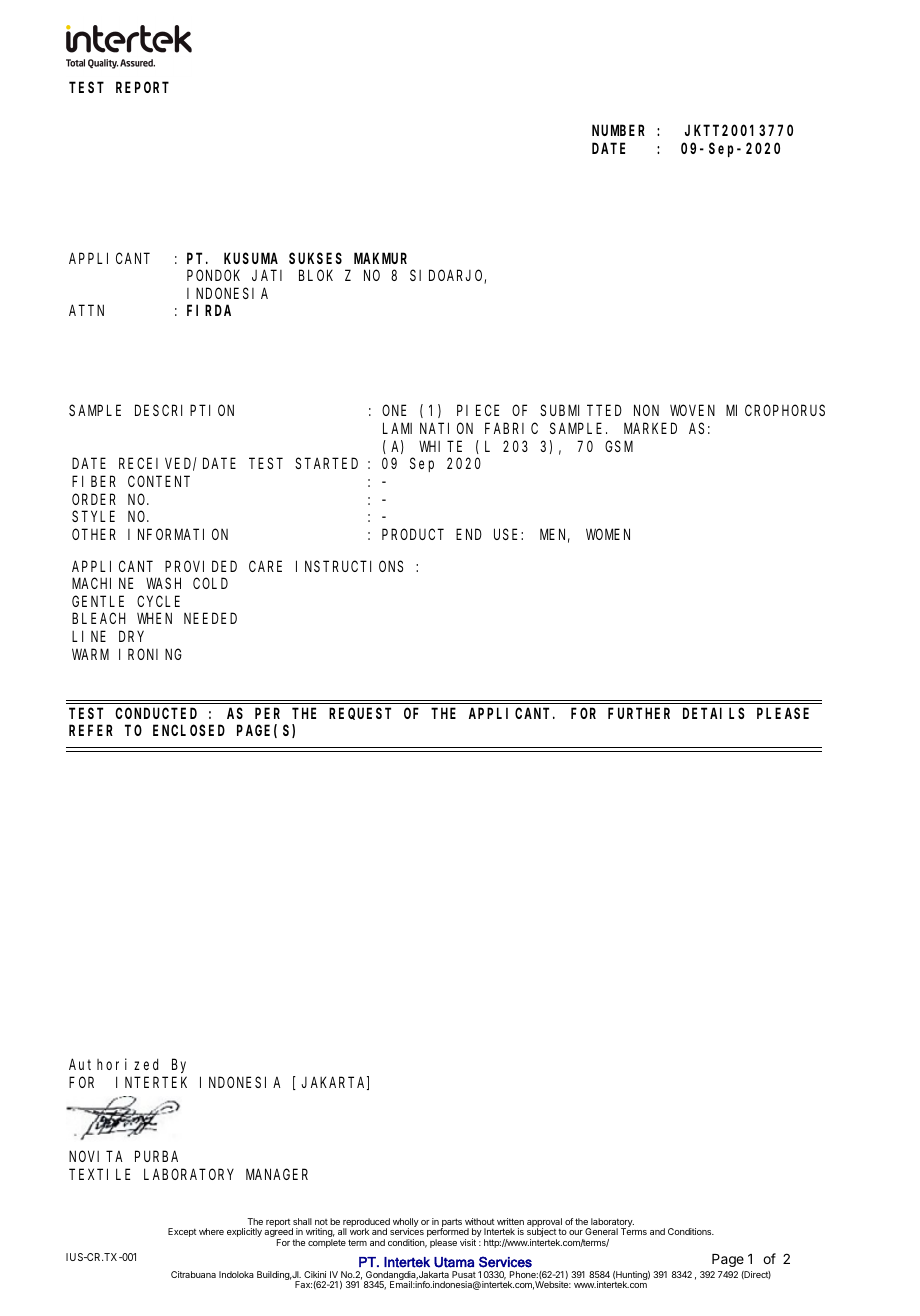 The width and height of the page is (920, 1316). What do you see at coordinates (86, 311) in the page?
I see `ATTN` at bounding box center [86, 311].
